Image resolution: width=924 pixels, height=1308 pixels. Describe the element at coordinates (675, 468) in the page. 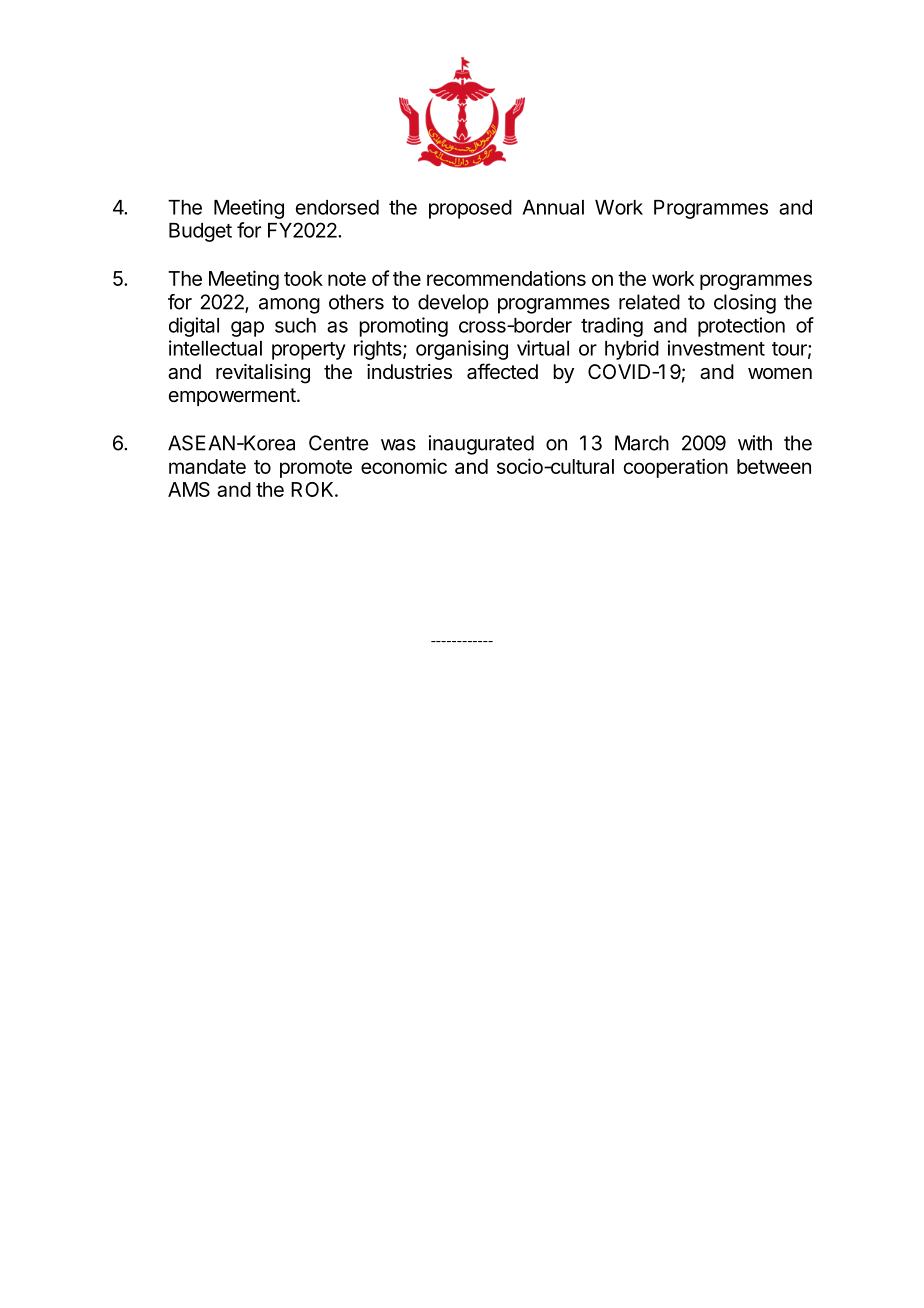

I see `cooperation` at that location.
